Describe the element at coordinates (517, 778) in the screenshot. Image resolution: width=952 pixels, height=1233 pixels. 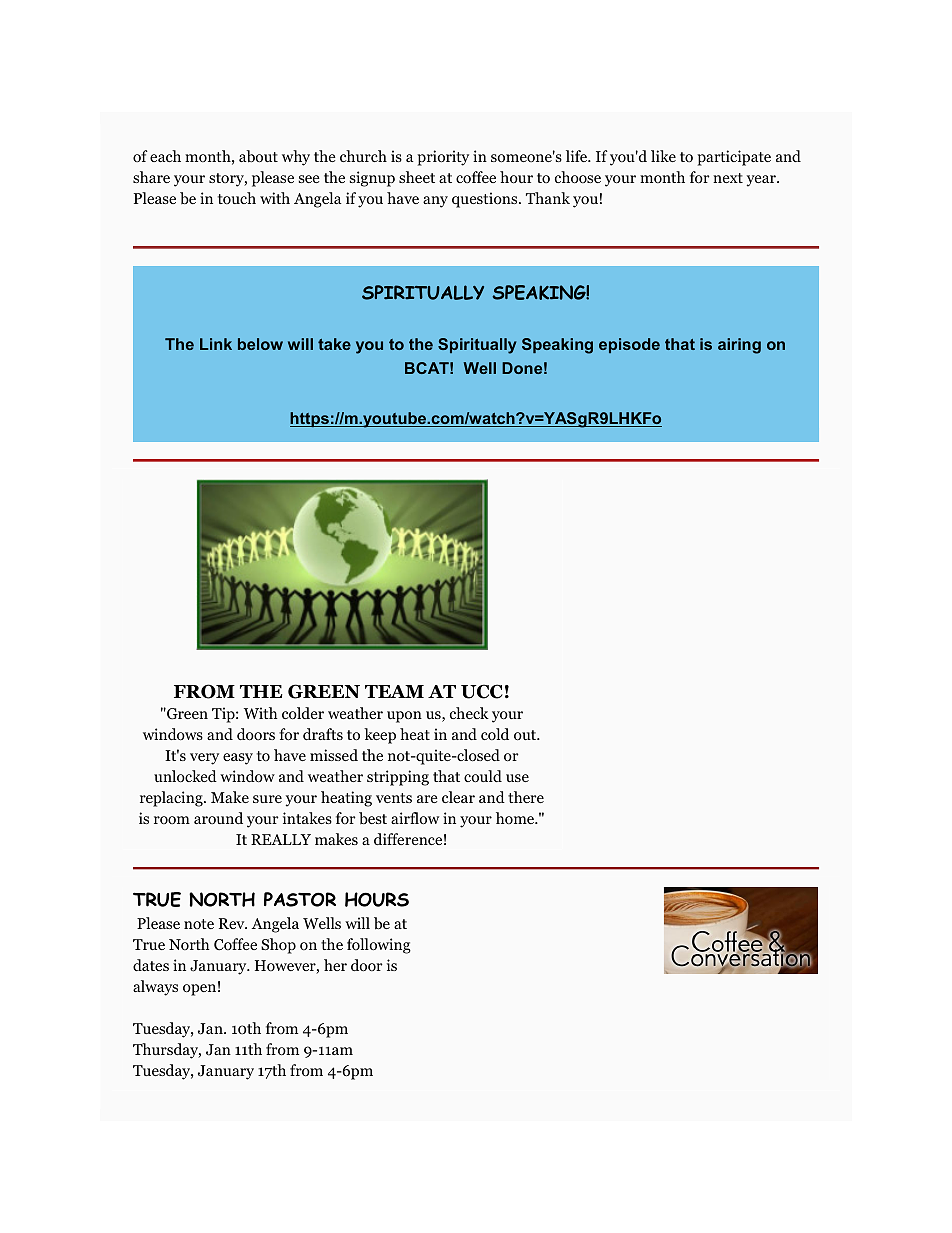
I see `use` at that location.
